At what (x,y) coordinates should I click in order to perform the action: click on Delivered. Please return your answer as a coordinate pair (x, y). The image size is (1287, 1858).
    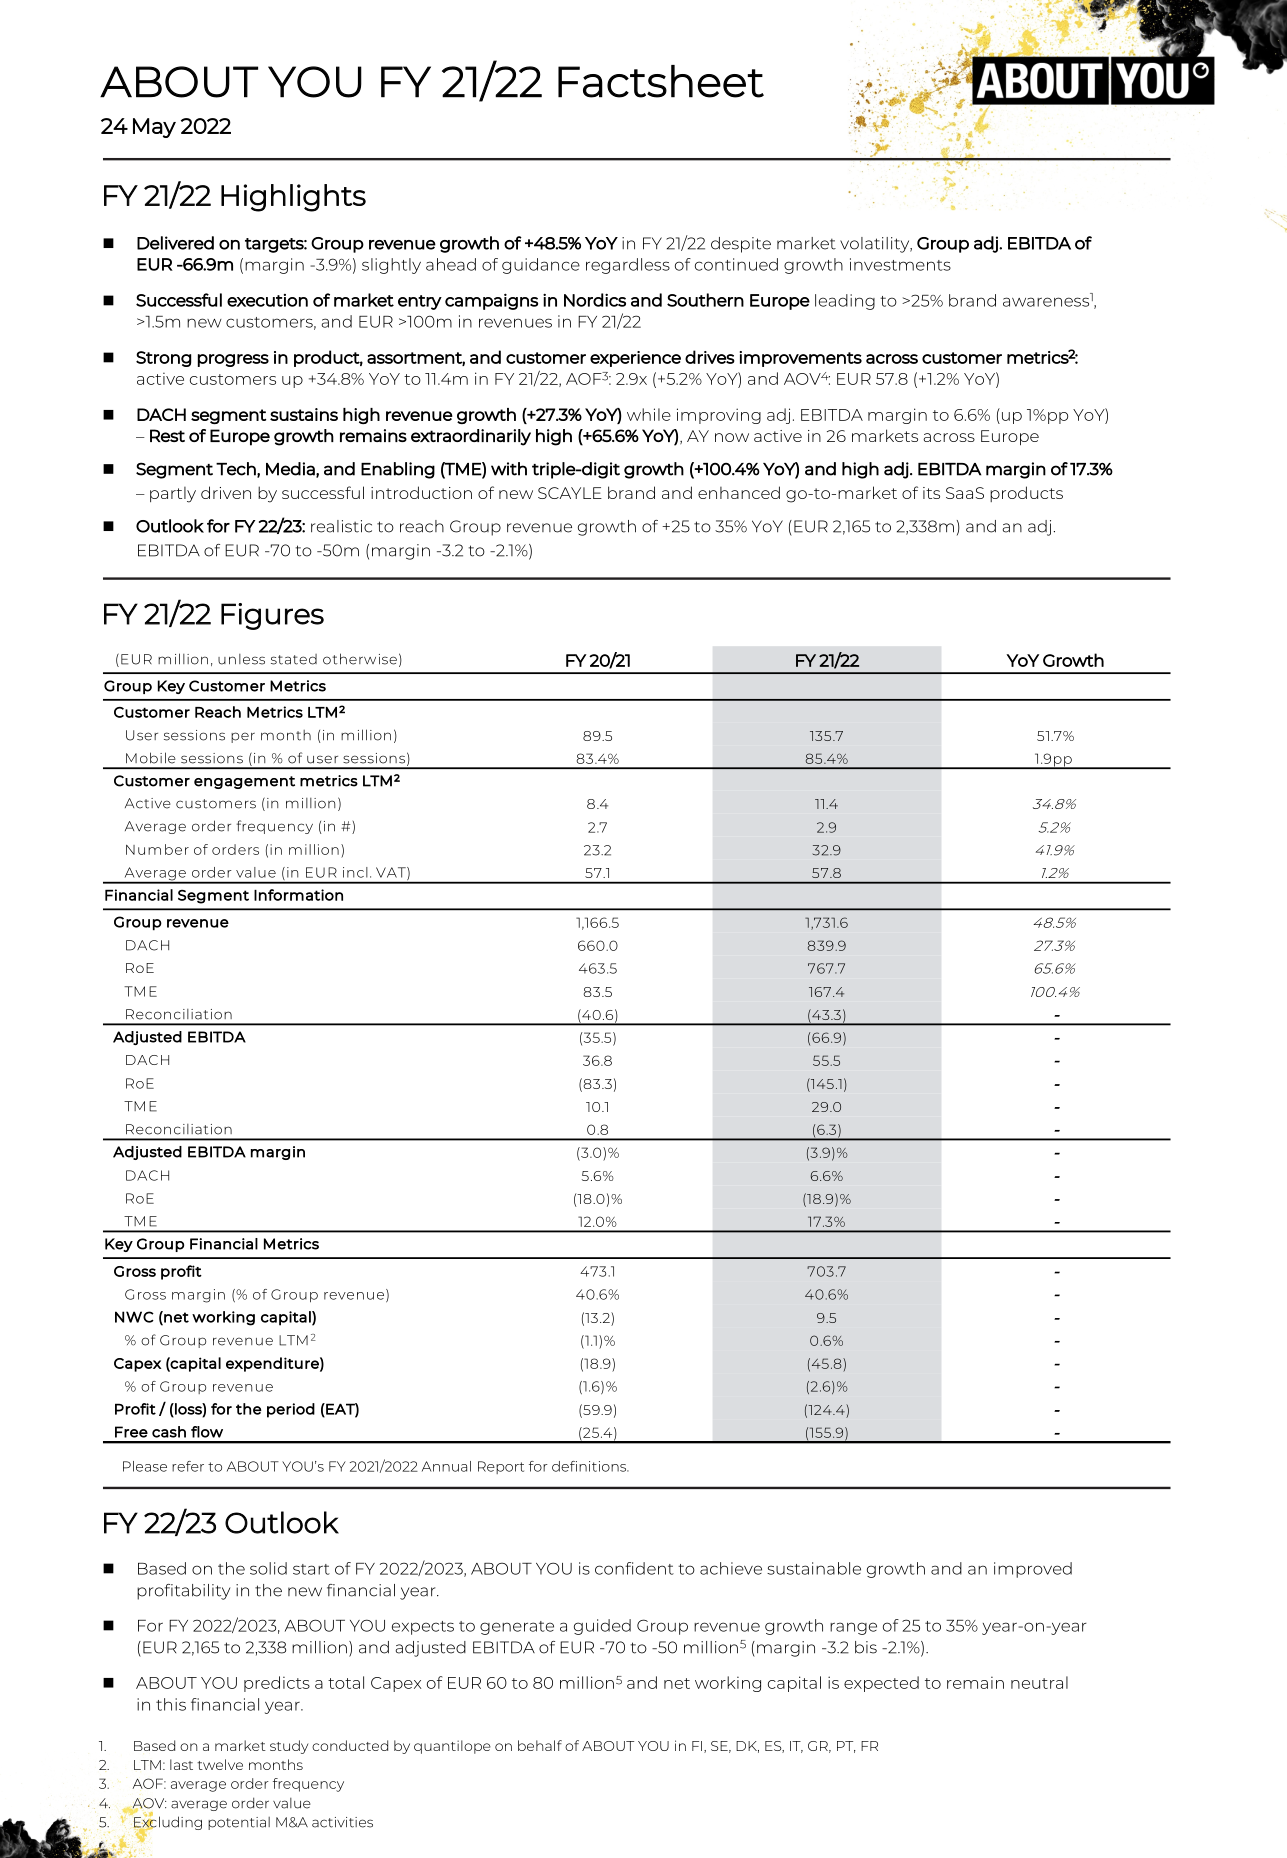
    Looking at the image, I should click on (175, 243).
